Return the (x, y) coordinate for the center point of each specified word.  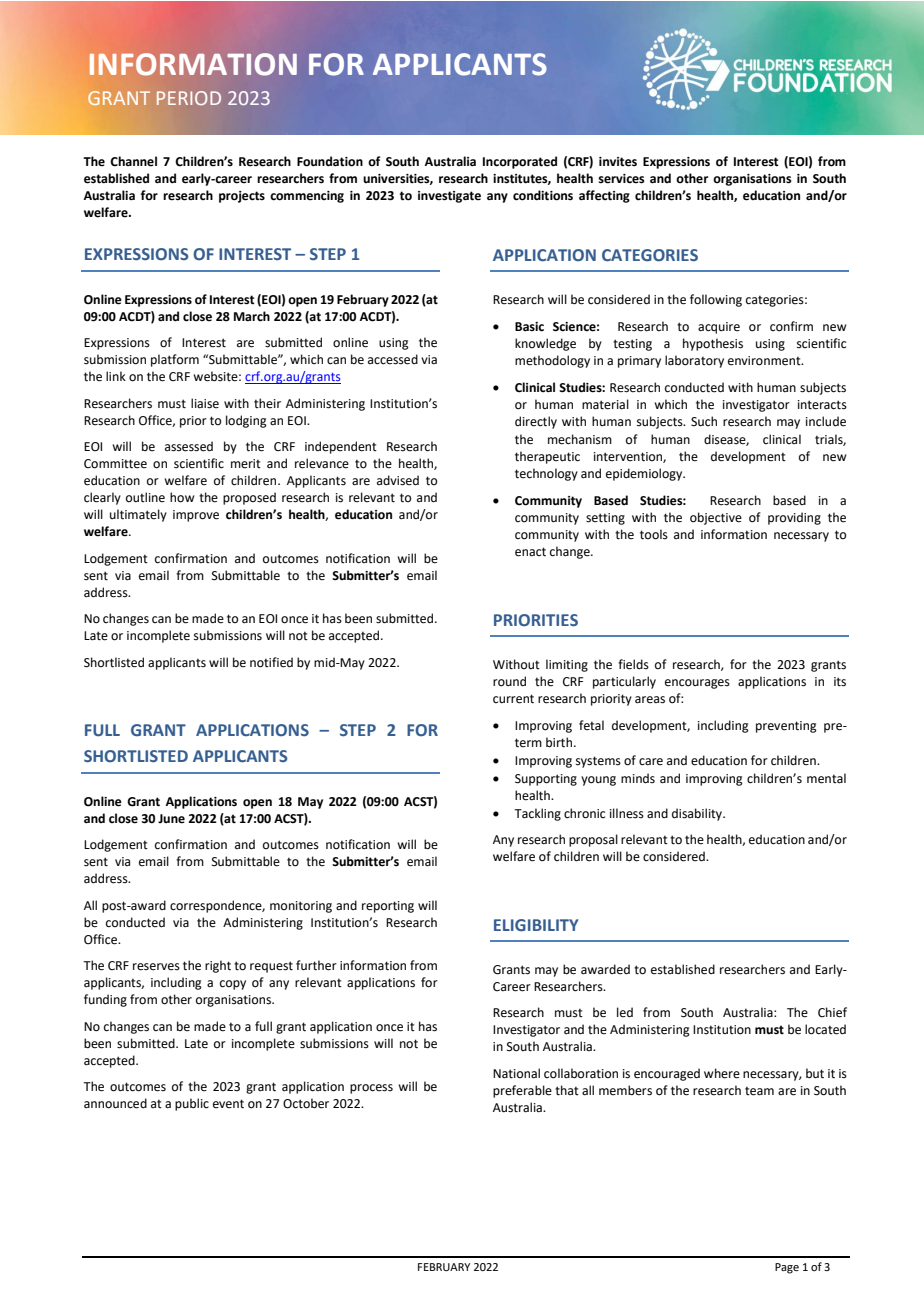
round (509, 681)
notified (271, 662)
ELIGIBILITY (536, 925)
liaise (205, 403)
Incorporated (520, 162)
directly (536, 422)
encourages (697, 684)
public (192, 1104)
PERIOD (189, 98)
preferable (522, 1091)
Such (704, 421)
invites (618, 162)
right (218, 966)
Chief (832, 1012)
